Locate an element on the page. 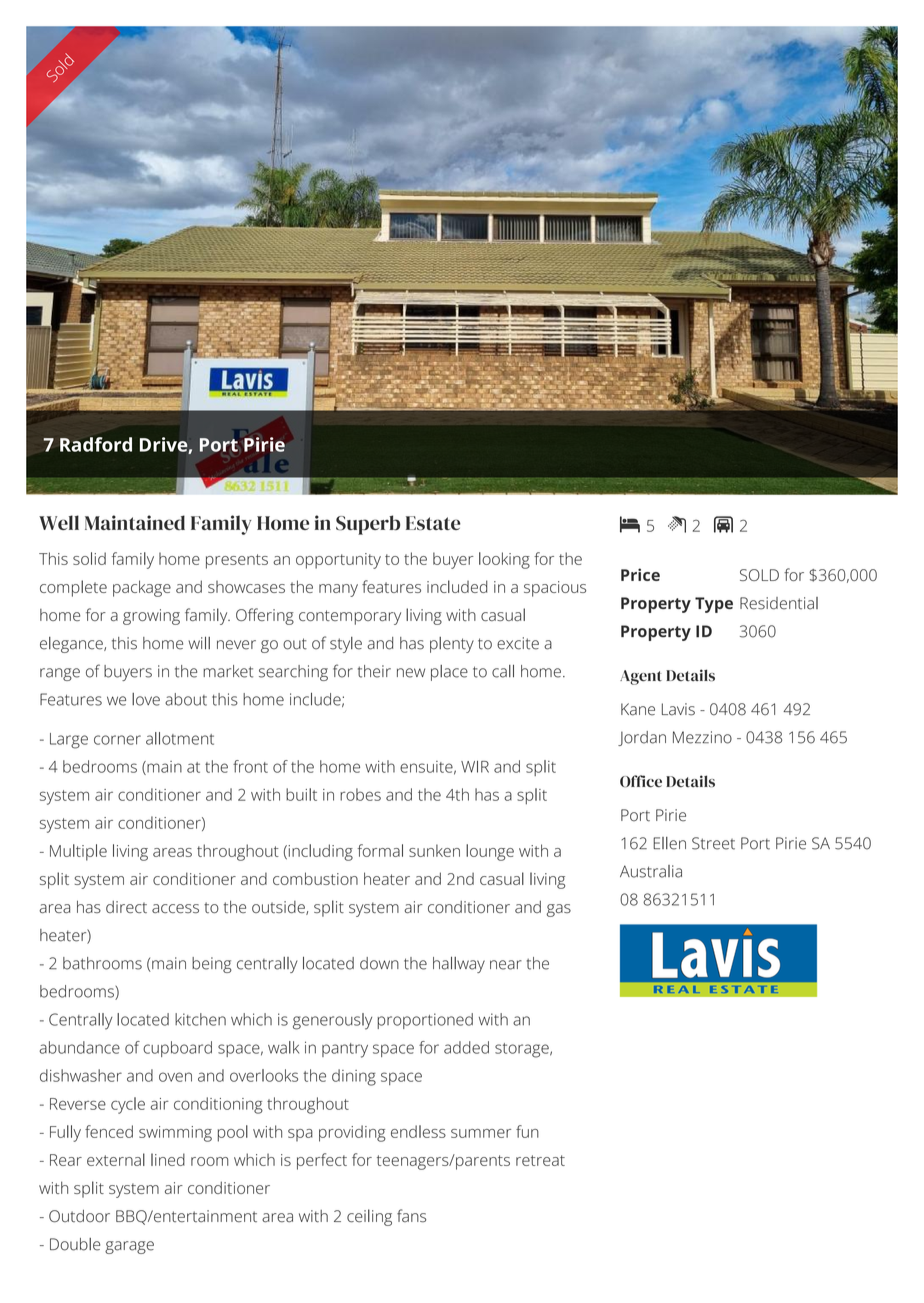 This image has width=924, height=1303. kitchen is located at coordinates (200, 1019).
